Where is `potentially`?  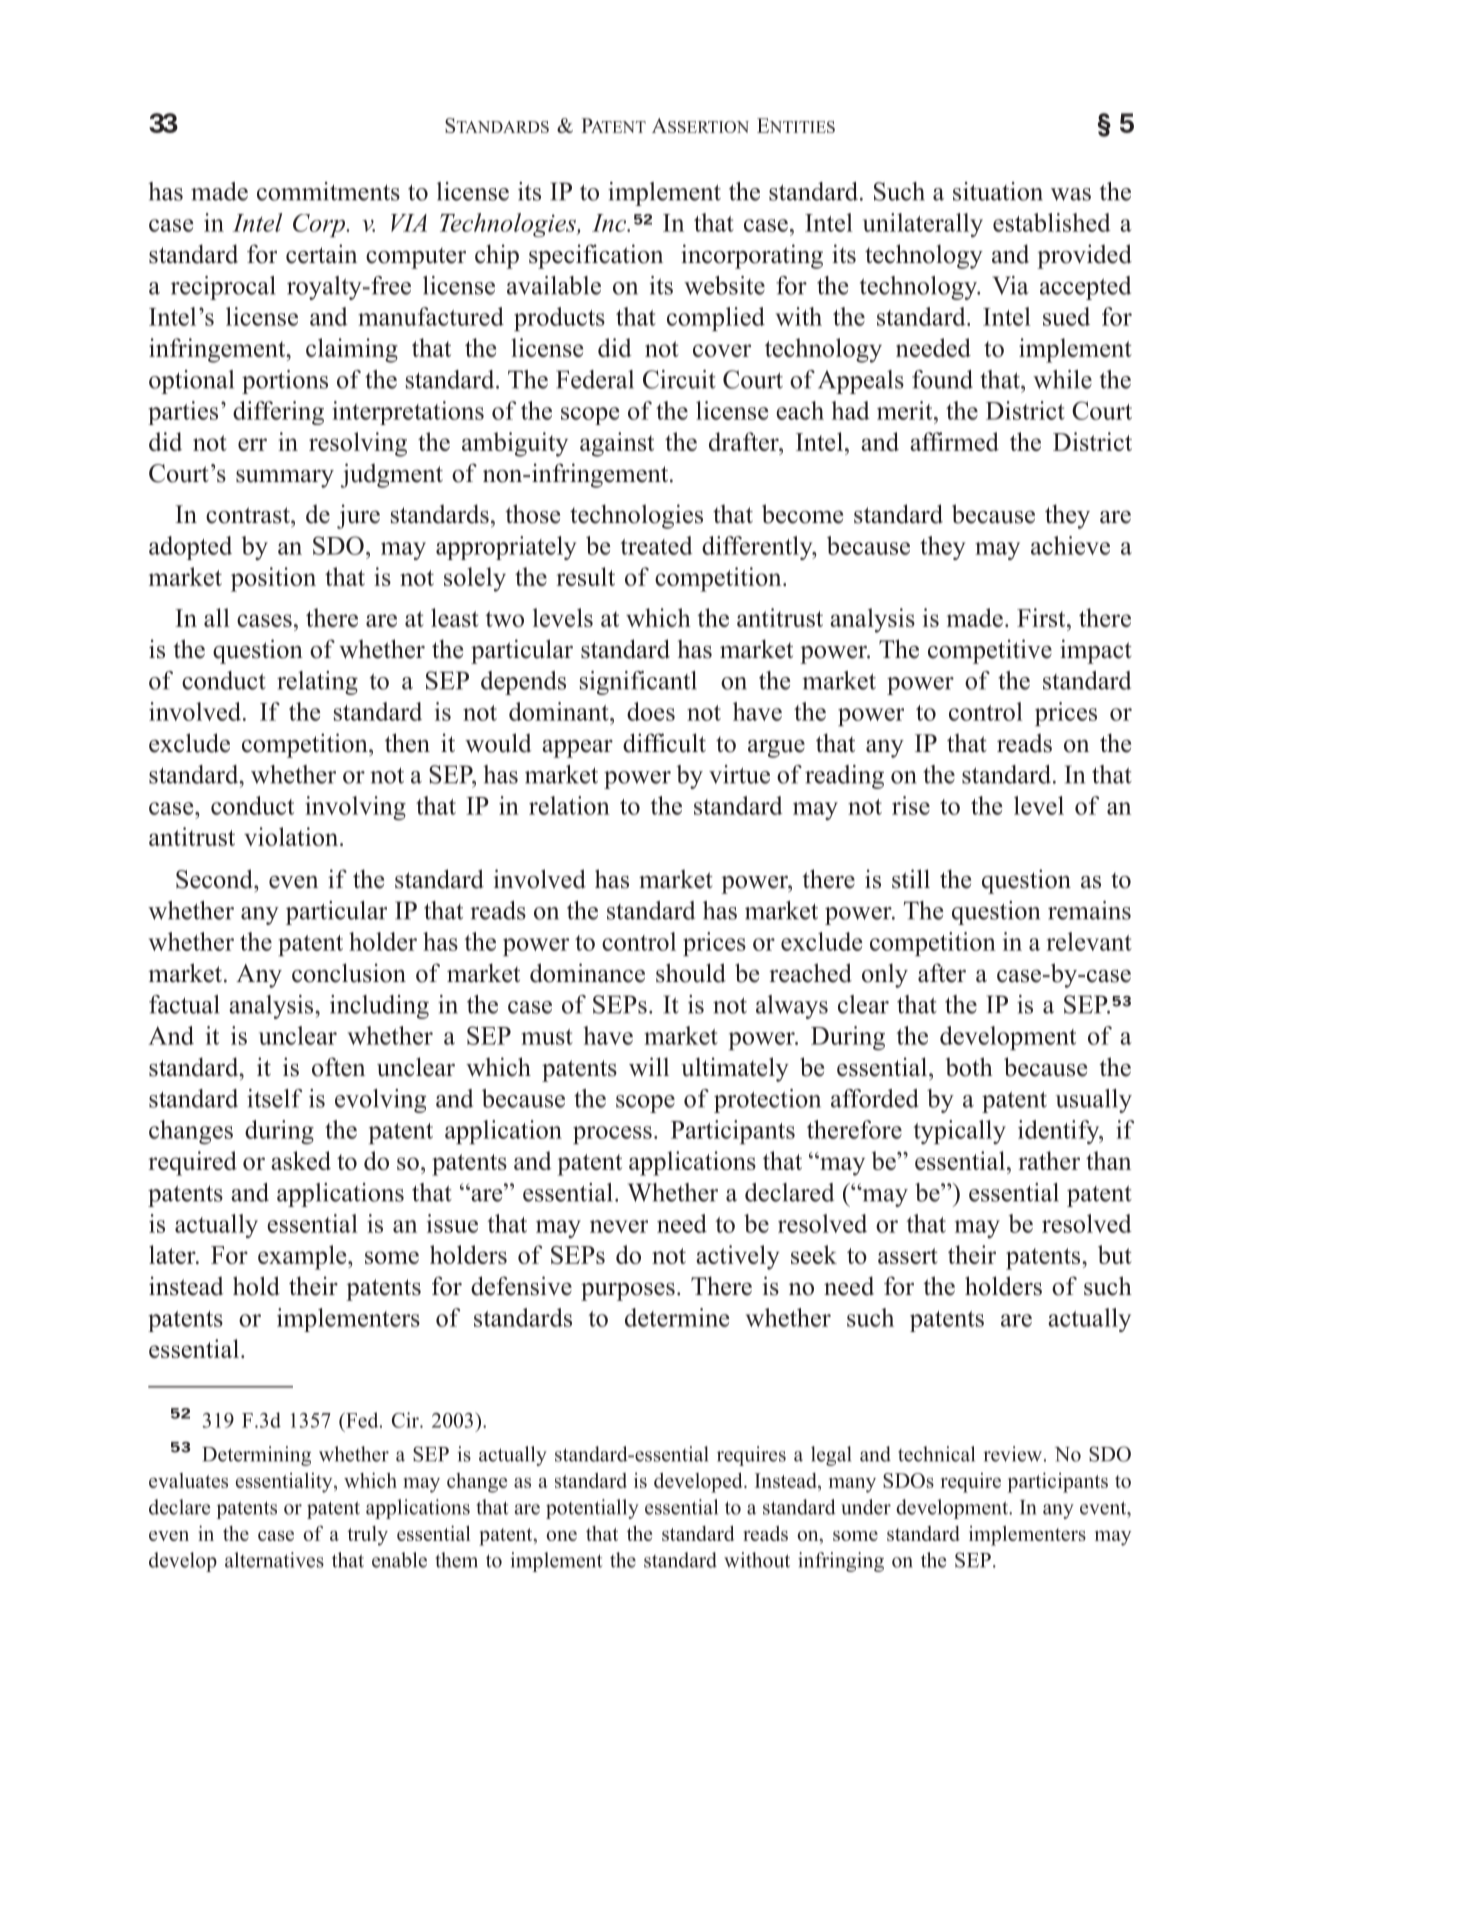 potentially is located at coordinates (592, 1509).
